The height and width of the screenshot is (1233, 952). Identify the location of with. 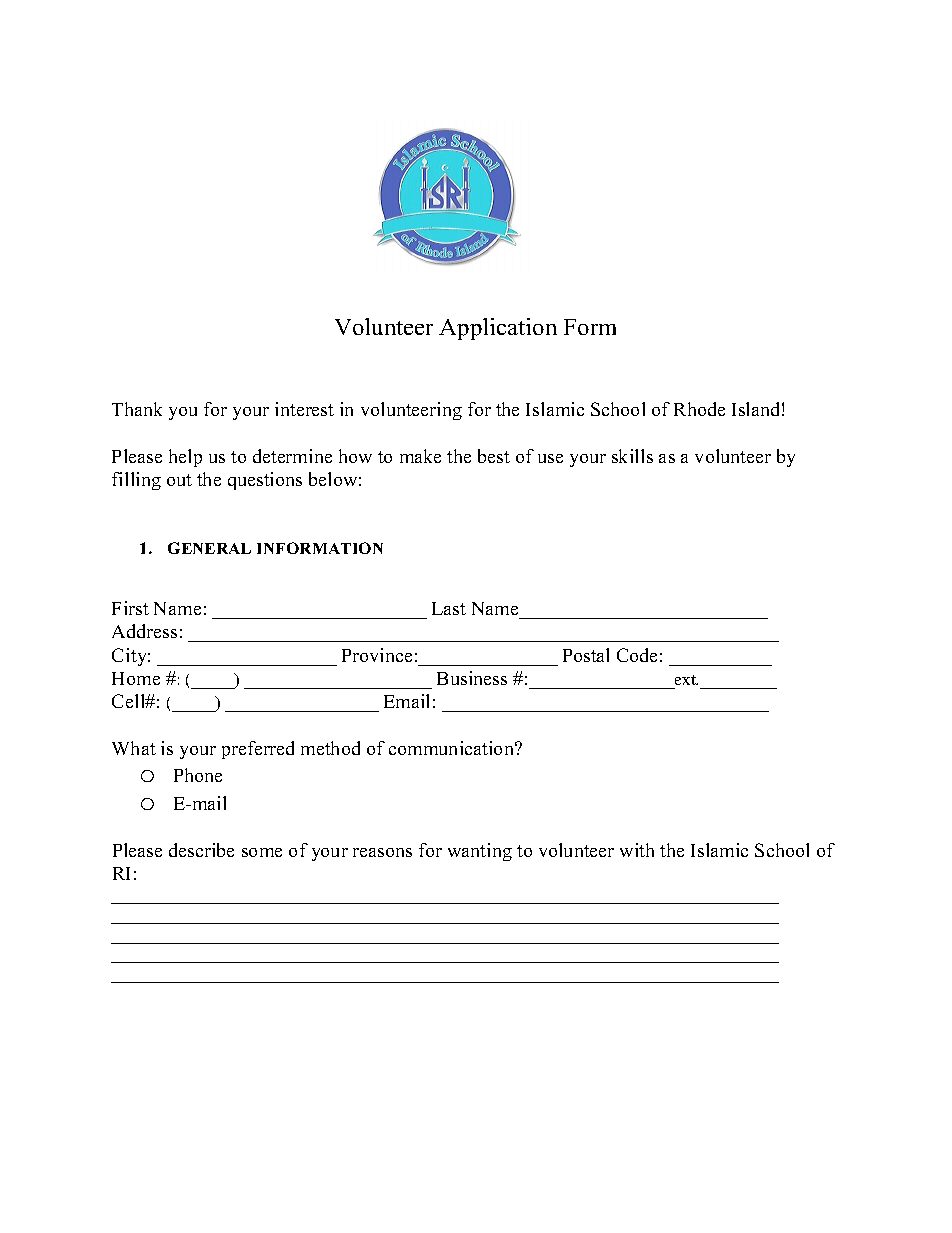
(637, 850).
